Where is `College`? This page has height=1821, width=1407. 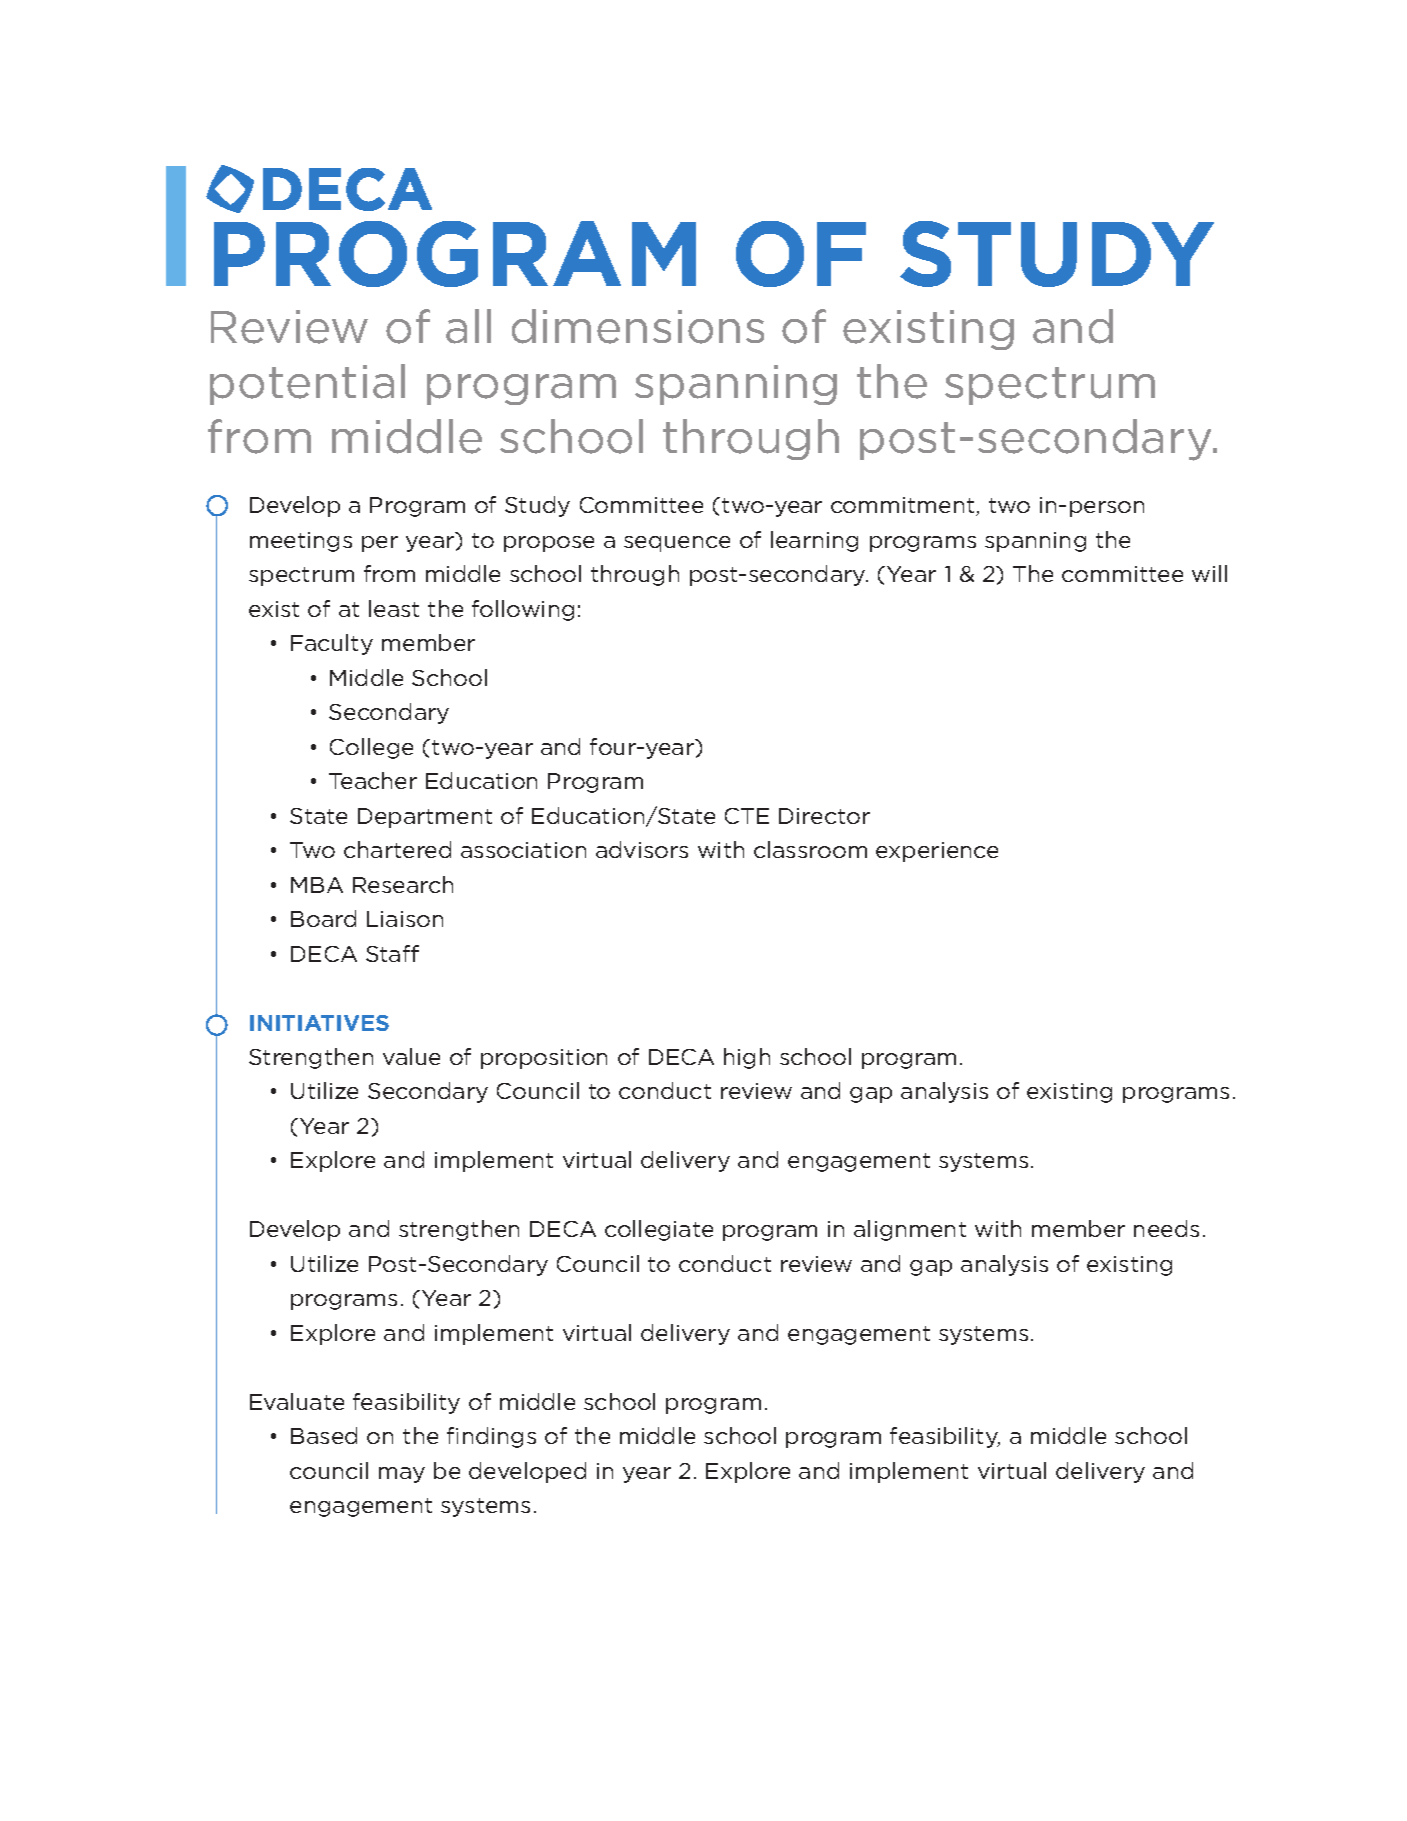 College is located at coordinates (371, 748).
